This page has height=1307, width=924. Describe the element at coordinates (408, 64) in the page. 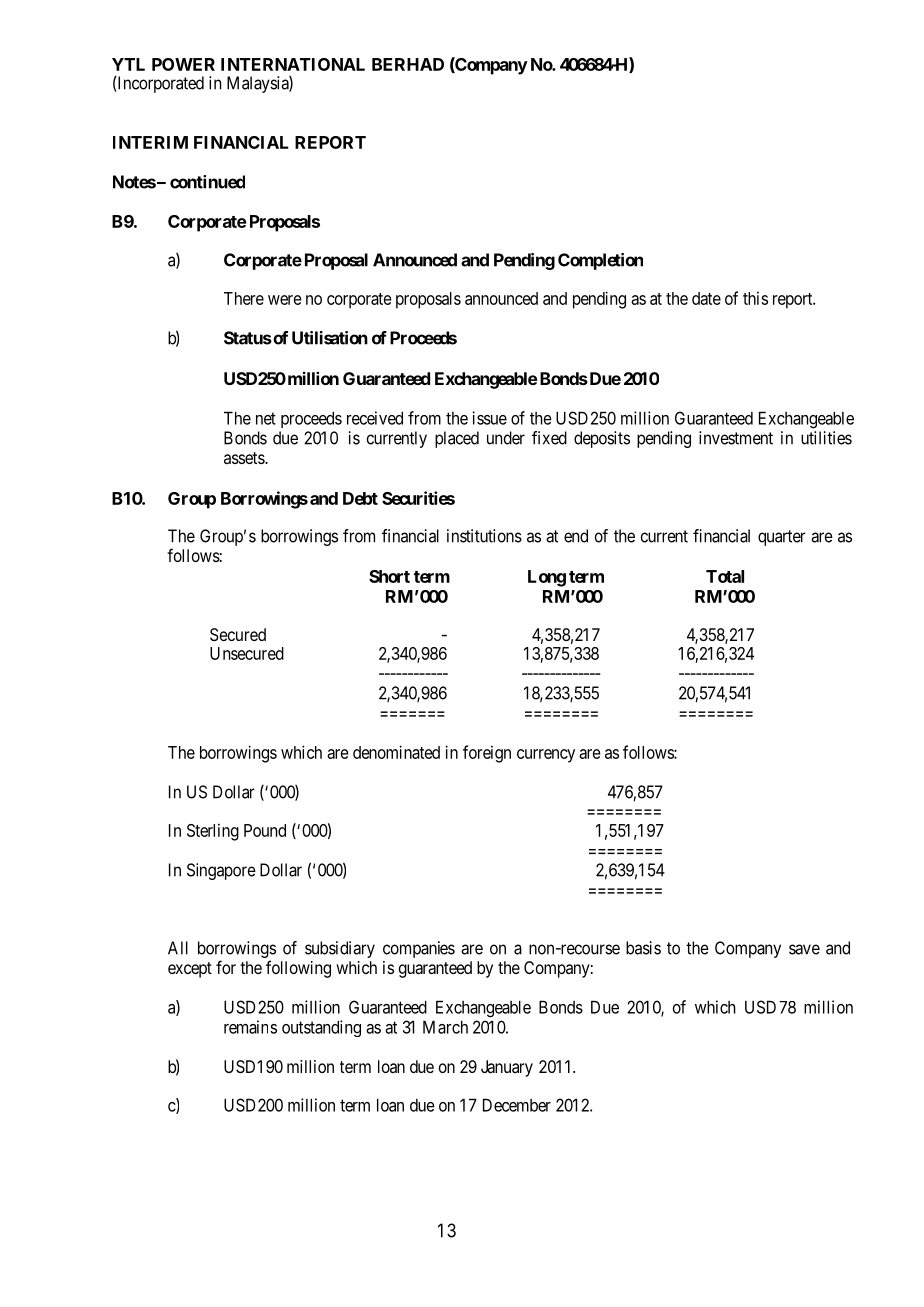

I see `BERHAD` at that location.
